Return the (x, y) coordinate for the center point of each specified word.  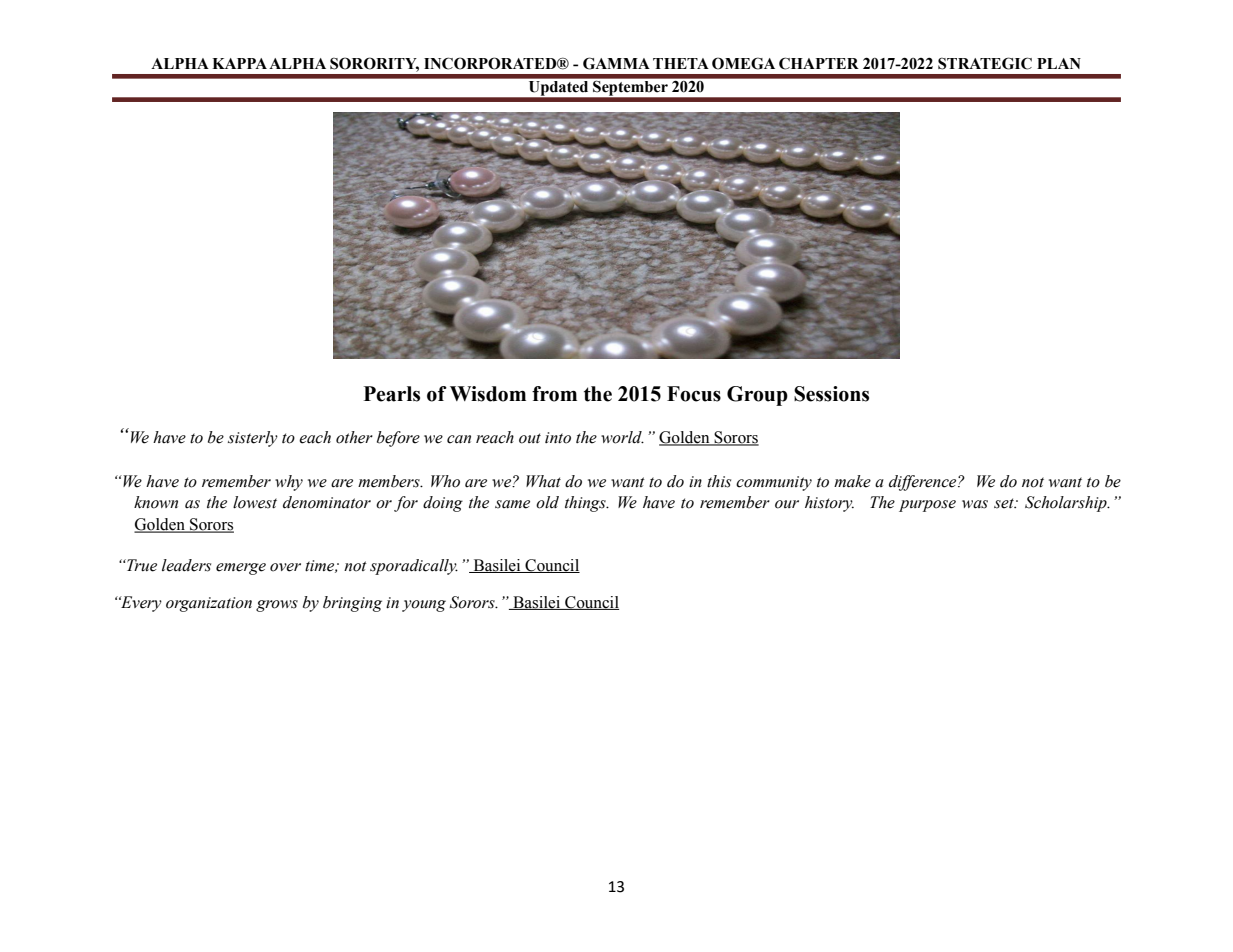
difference (924, 483)
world (622, 437)
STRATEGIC (985, 63)
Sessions (831, 394)
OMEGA (743, 63)
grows (277, 606)
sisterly (253, 439)
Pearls (392, 394)
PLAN (1059, 63)
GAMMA (616, 63)
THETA (681, 63)
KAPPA (239, 63)
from (554, 394)
